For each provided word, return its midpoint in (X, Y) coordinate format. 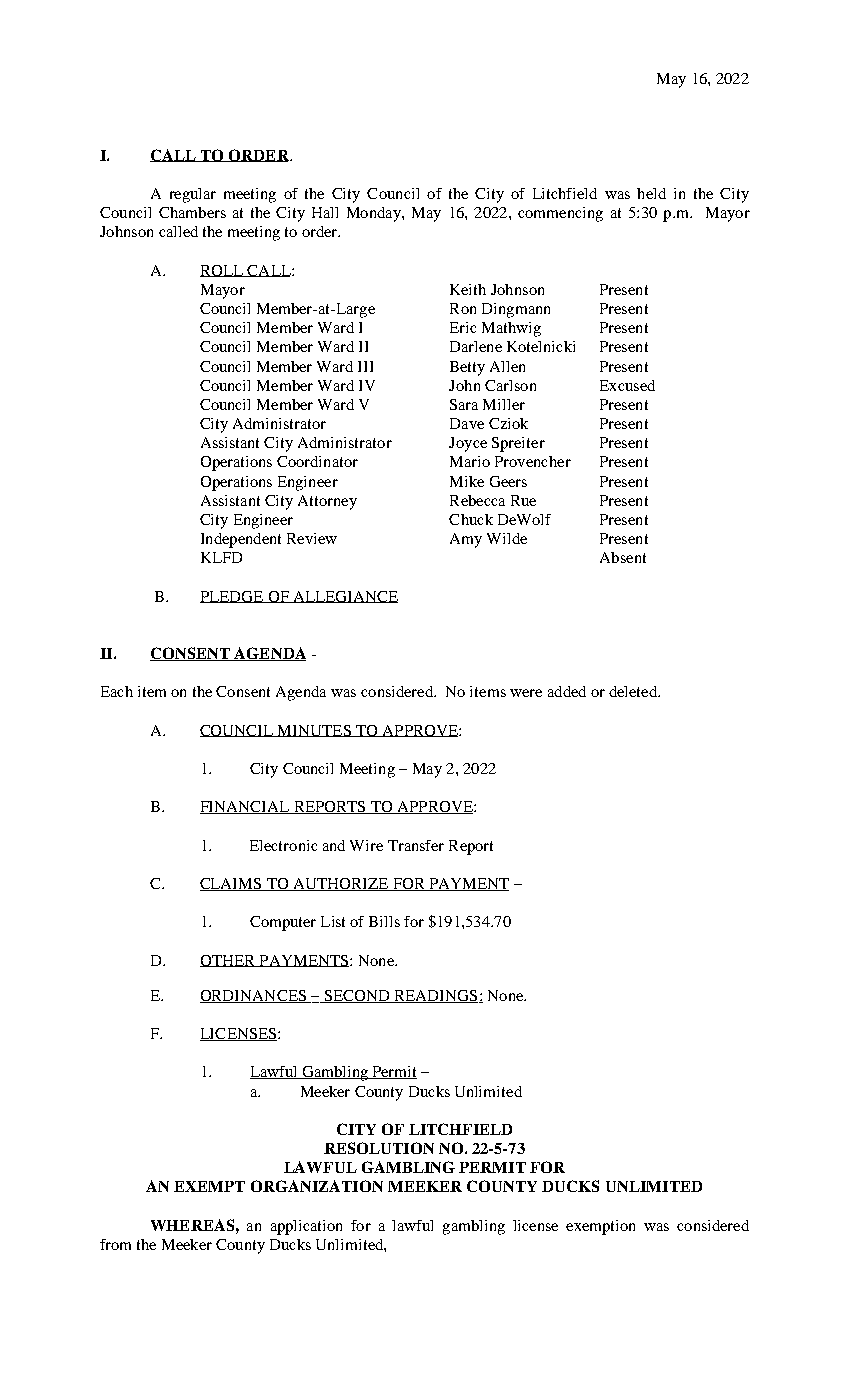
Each (117, 691)
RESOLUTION (379, 1148)
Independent (241, 540)
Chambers (192, 212)
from (115, 1244)
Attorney (327, 502)
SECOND (357, 996)
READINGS (436, 996)
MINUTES (314, 731)
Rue (523, 500)
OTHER (229, 961)
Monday (375, 214)
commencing (560, 214)
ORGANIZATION (317, 1186)
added (567, 691)
